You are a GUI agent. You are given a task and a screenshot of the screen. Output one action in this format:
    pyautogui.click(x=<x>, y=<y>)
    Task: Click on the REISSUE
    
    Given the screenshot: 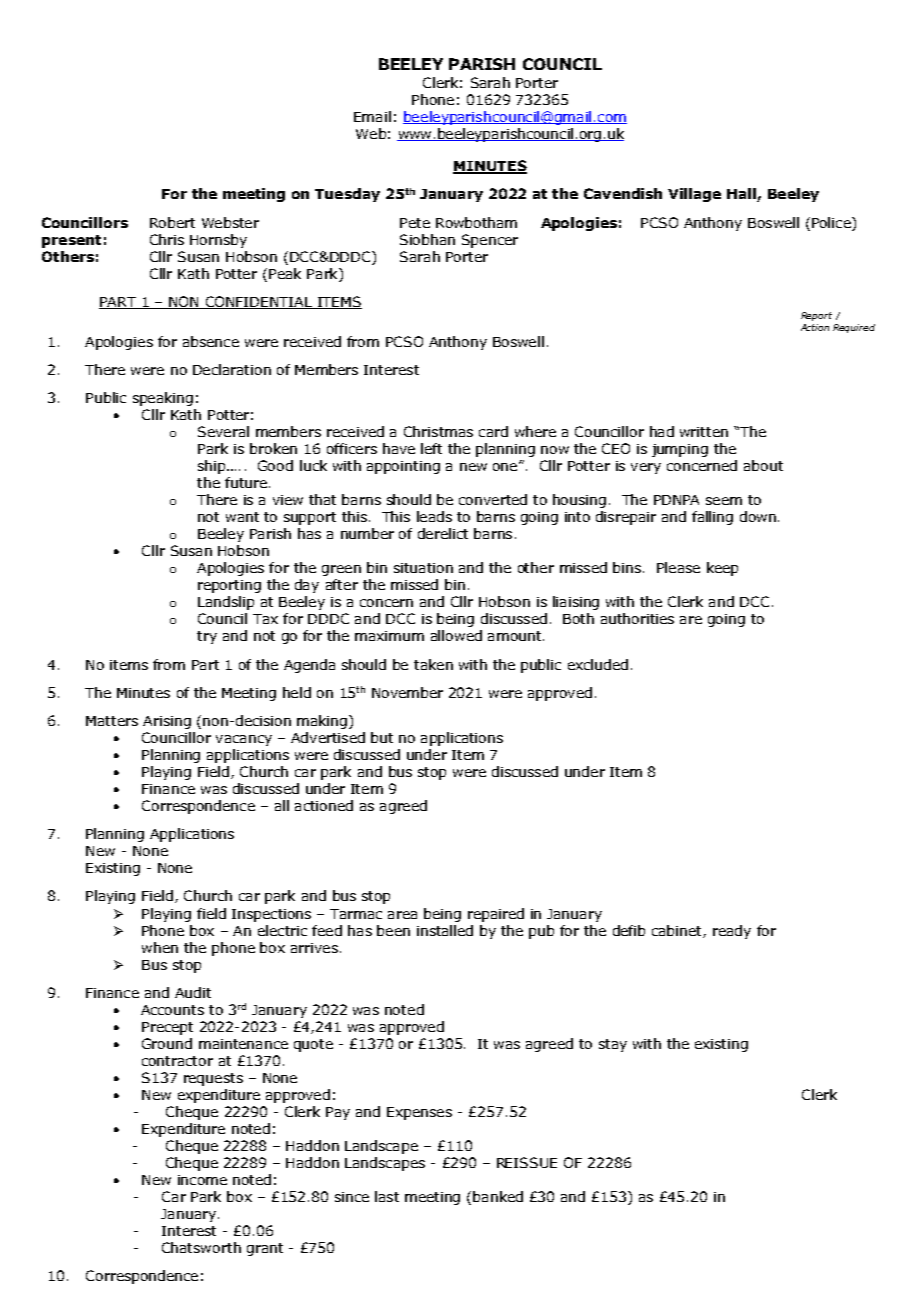 What is the action you would take?
    pyautogui.click(x=527, y=1162)
